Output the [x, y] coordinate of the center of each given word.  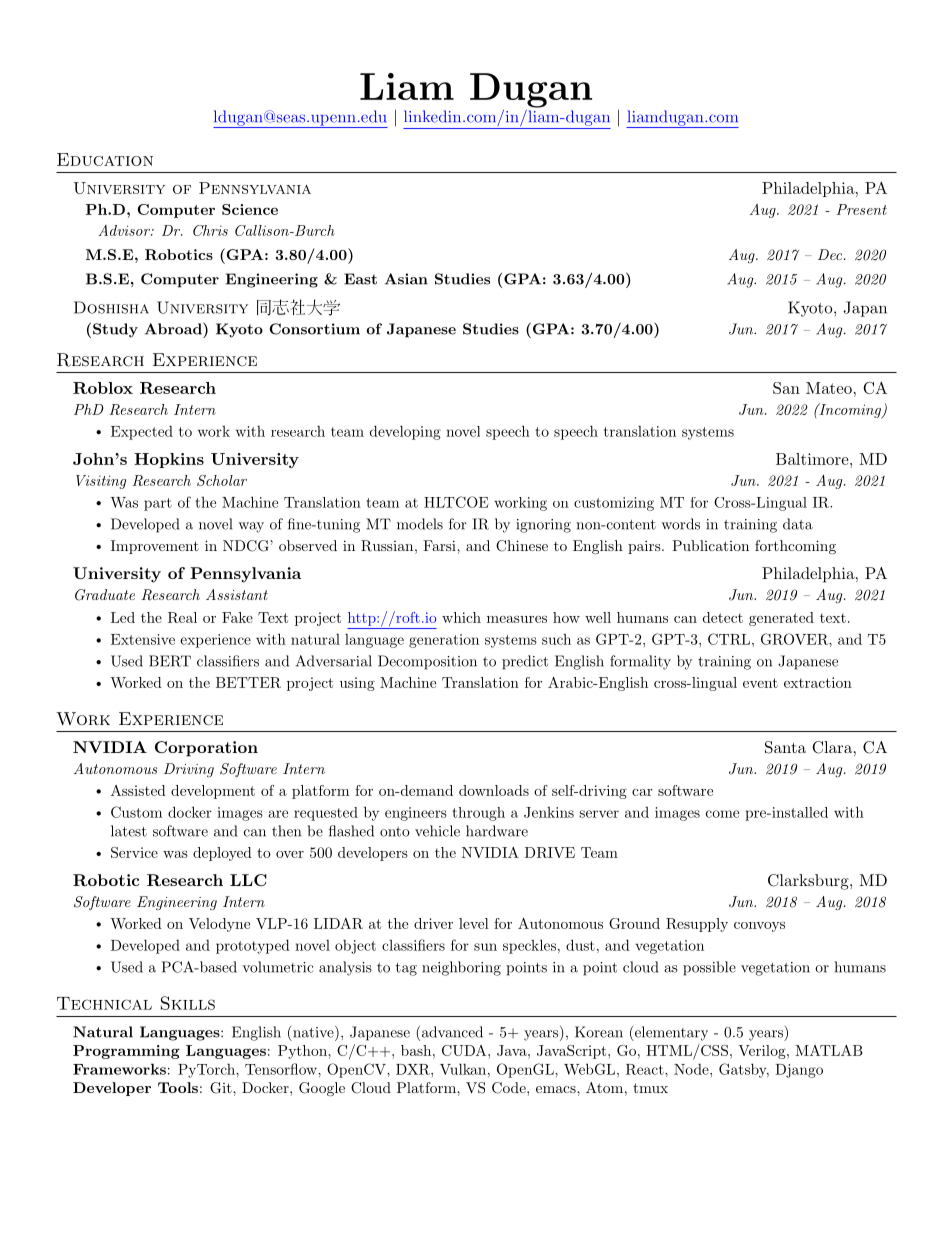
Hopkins [169, 460]
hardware [497, 831]
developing [405, 432]
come [722, 814]
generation [444, 641]
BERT [170, 661]
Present [861, 209]
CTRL [729, 639]
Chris [210, 230]
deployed [222, 854]
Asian [406, 279]
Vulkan [463, 1069]
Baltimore [813, 459]
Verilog [762, 1052]
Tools [178, 1087]
